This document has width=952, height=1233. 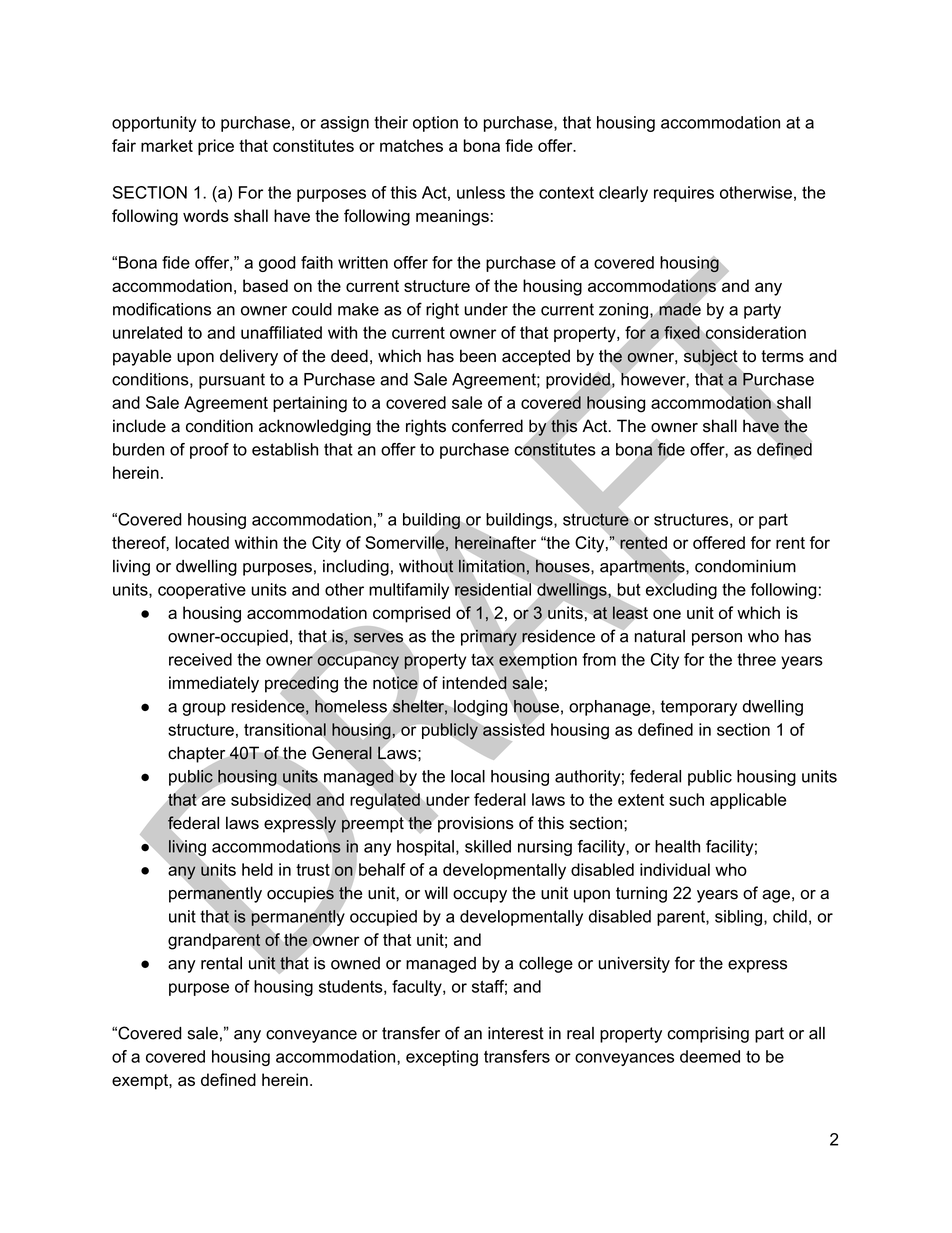 I want to click on local, so click(x=468, y=776).
